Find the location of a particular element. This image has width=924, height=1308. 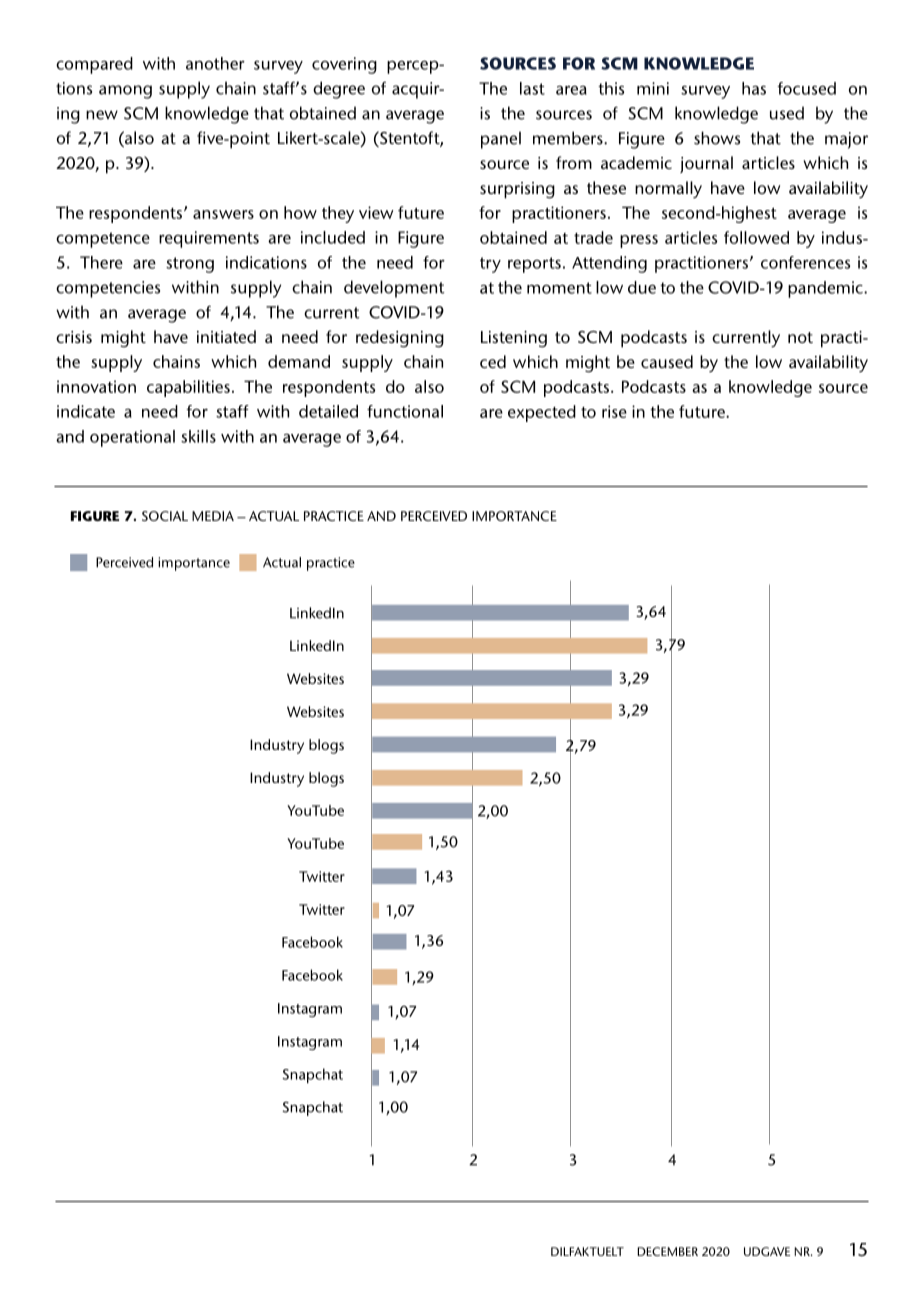

operational is located at coordinates (132, 438).
